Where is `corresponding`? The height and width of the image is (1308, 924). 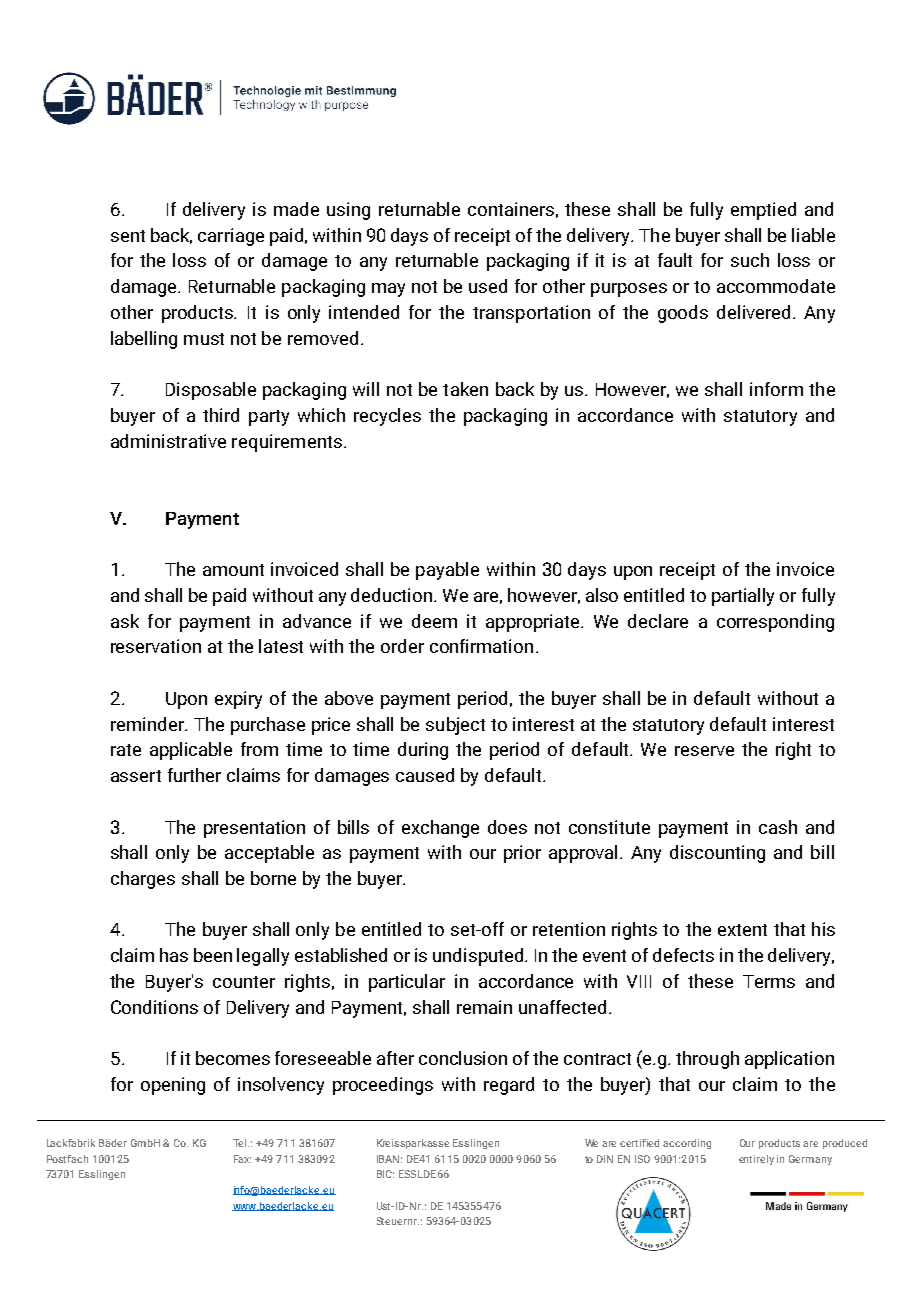
corresponding is located at coordinates (775, 623).
